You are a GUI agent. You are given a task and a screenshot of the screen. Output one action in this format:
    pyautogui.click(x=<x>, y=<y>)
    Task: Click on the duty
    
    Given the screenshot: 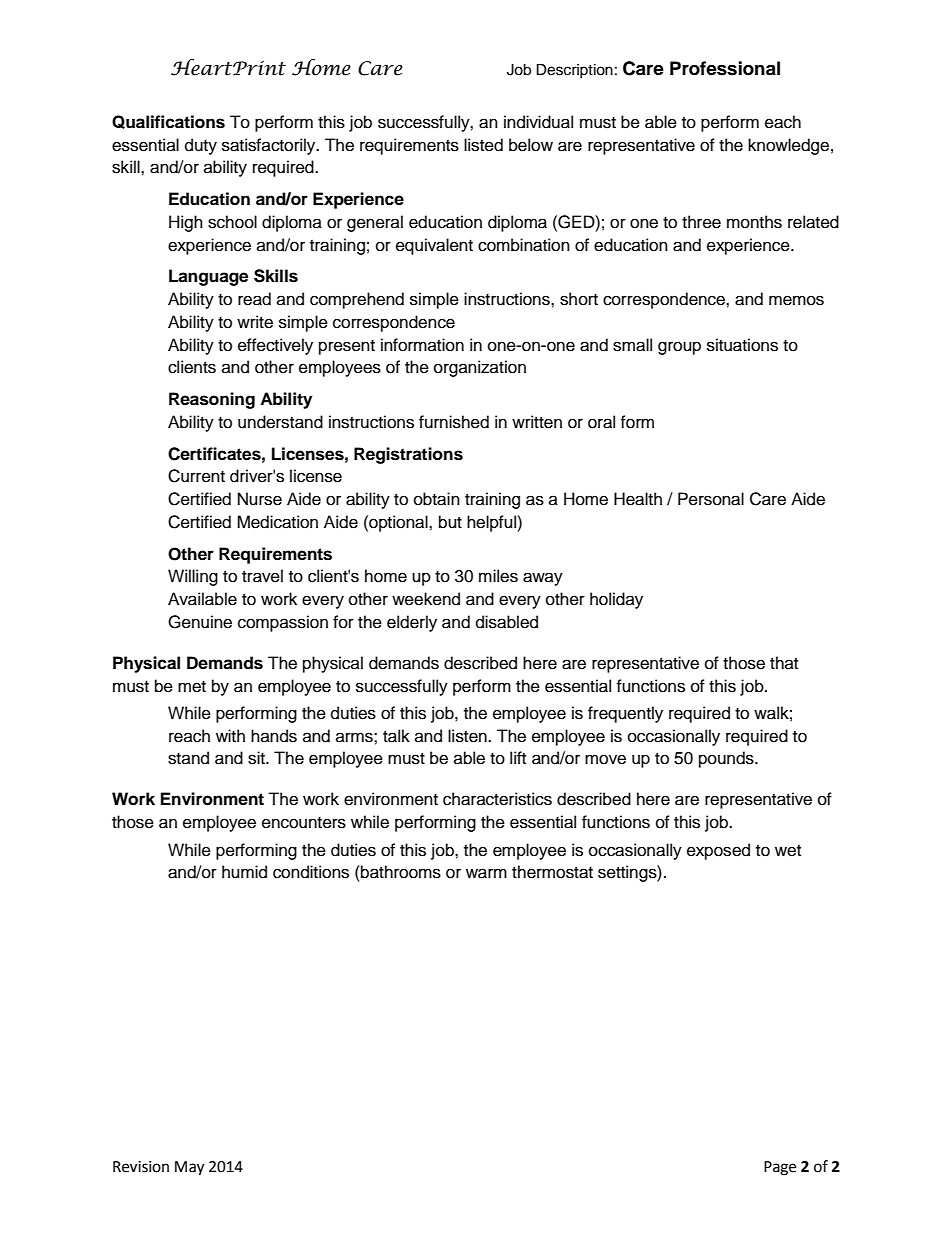 What is the action you would take?
    pyautogui.click(x=201, y=146)
